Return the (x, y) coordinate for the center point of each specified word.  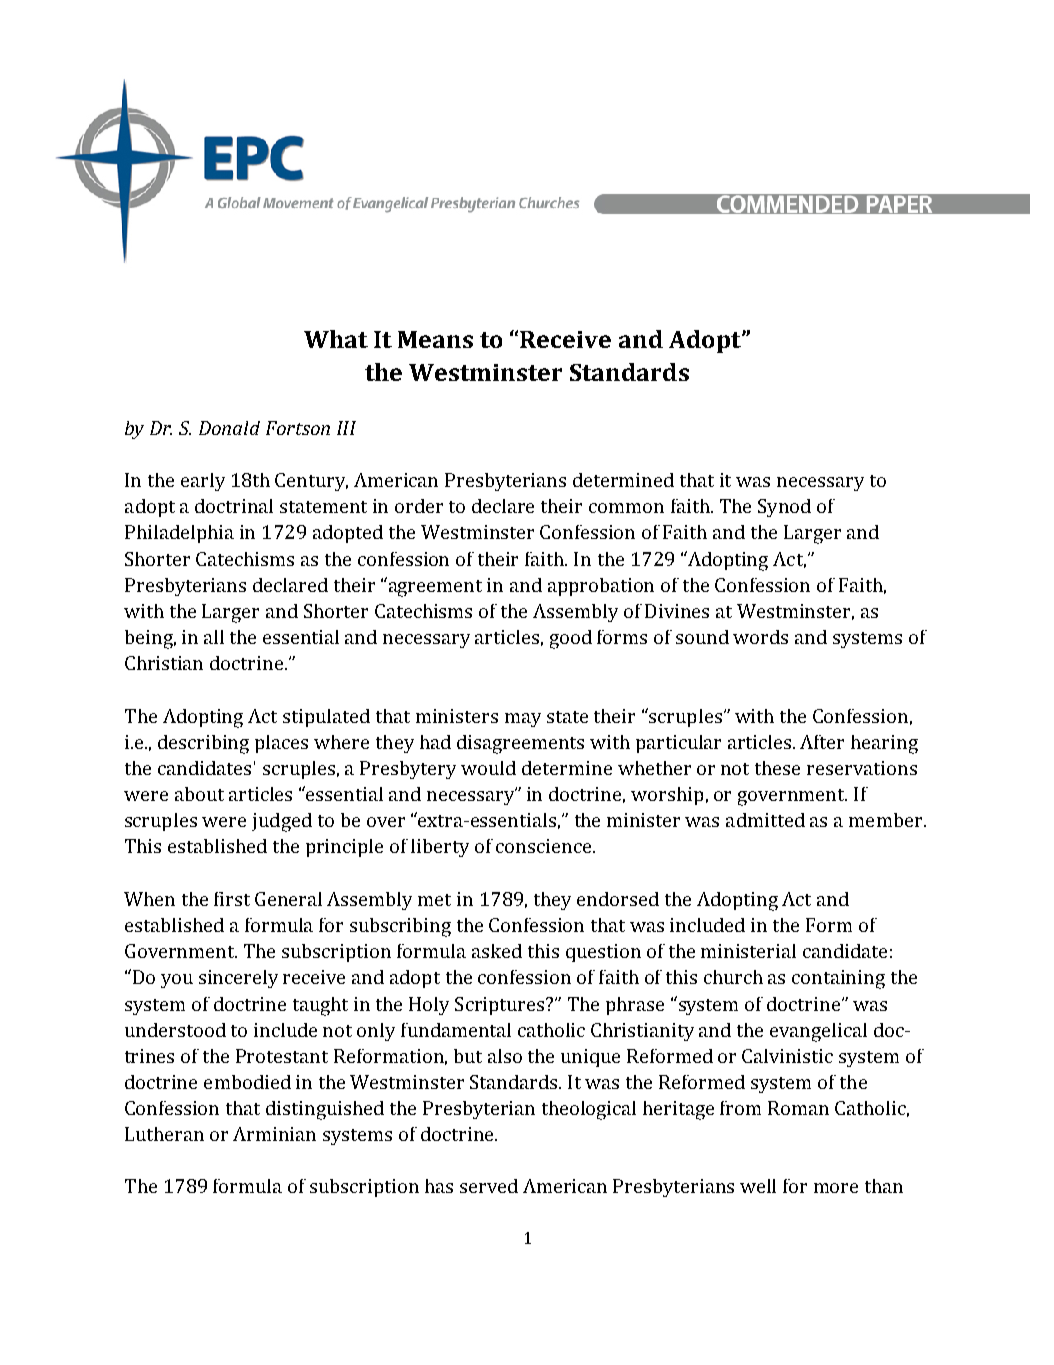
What (336, 339)
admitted (765, 820)
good (571, 639)
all (214, 637)
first (232, 899)
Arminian (274, 1134)
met (434, 900)
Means (435, 339)
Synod (784, 508)
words (760, 637)
